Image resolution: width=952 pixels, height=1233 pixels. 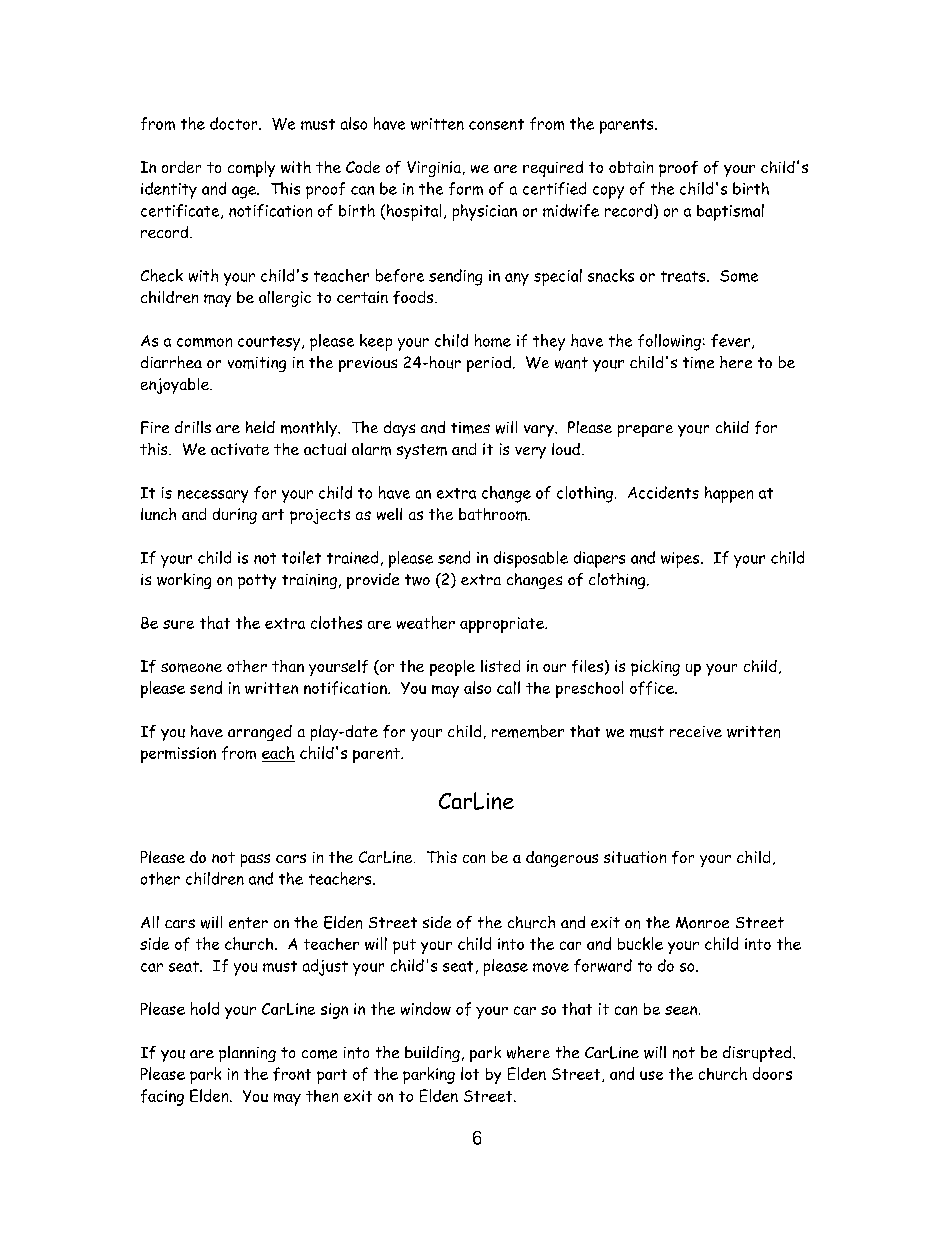 What do you see at coordinates (631, 167) in the image?
I see `obtain` at bounding box center [631, 167].
